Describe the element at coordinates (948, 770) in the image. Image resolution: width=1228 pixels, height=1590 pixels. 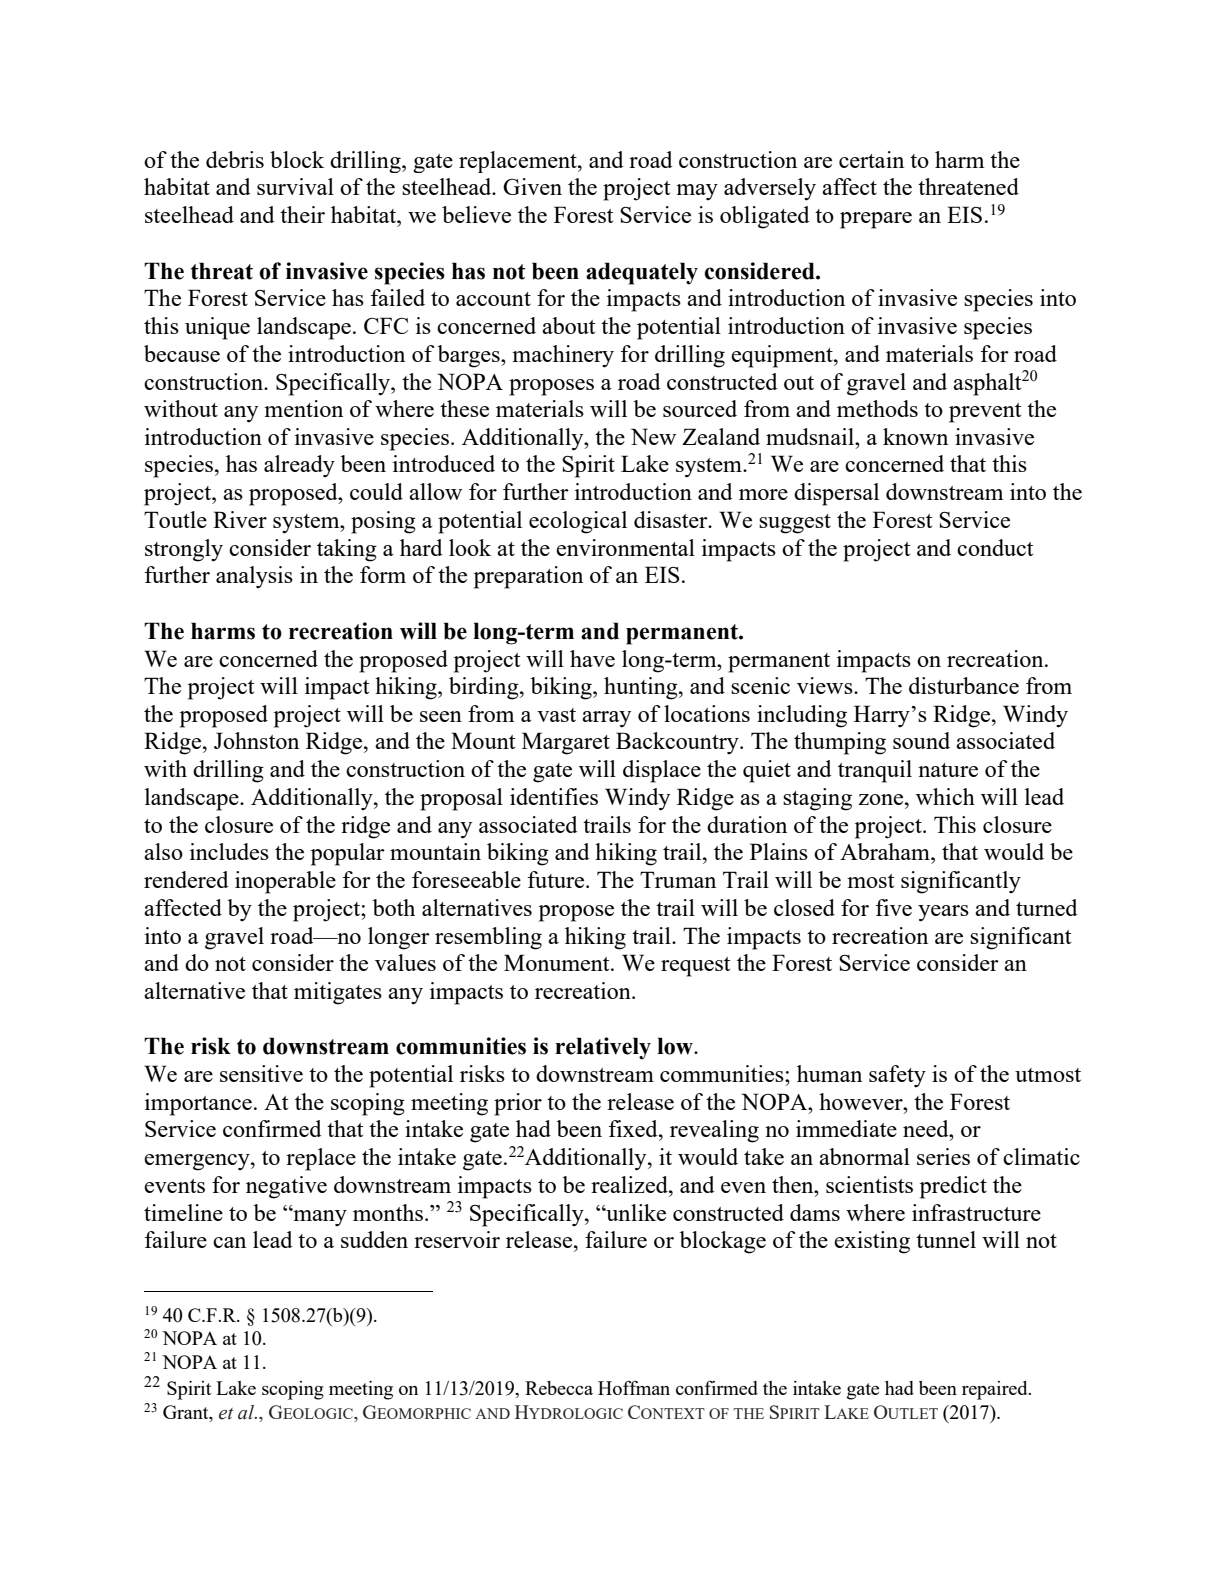
I see `nature` at that location.
